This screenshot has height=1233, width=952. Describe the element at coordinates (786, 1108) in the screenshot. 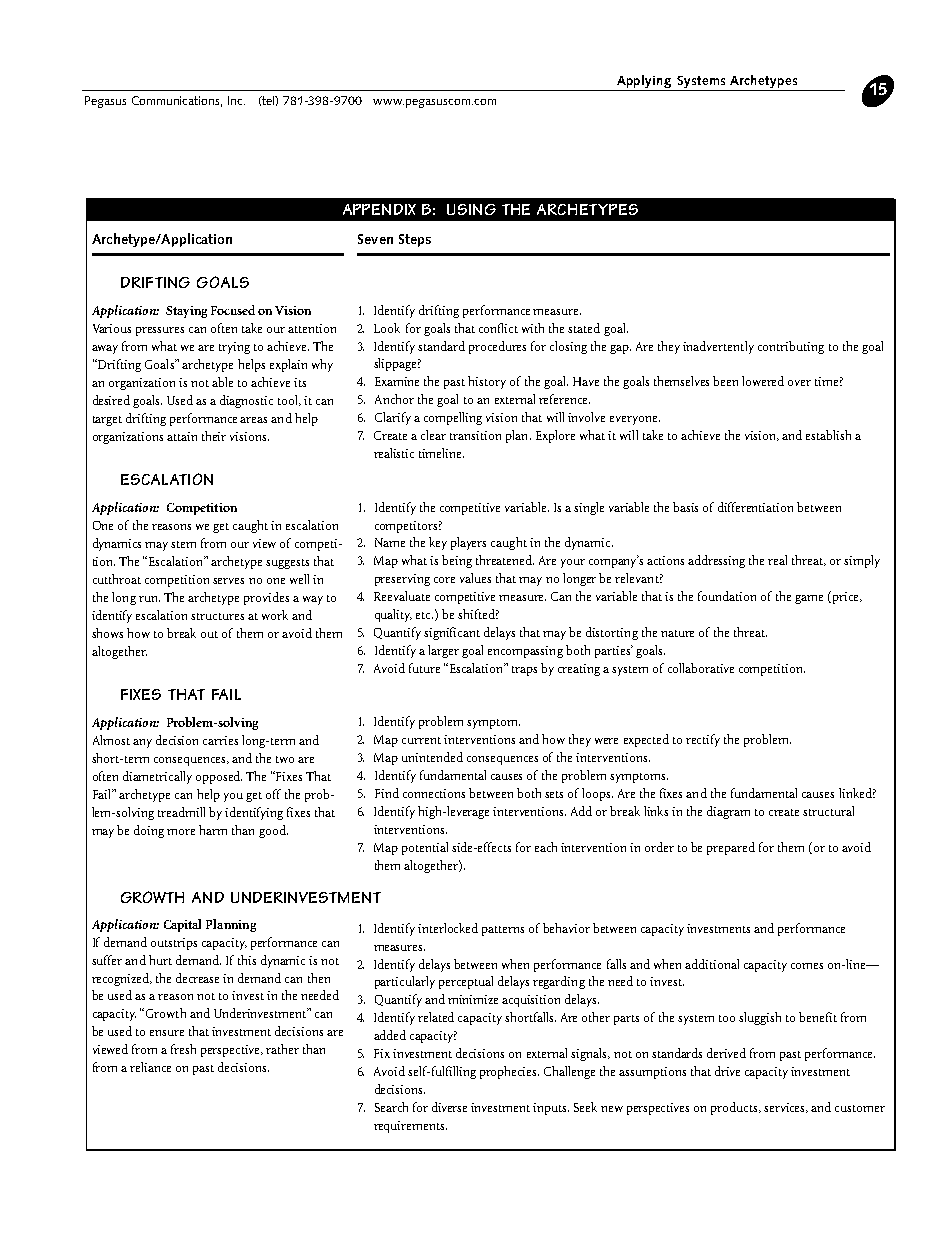

I see `services` at that location.
